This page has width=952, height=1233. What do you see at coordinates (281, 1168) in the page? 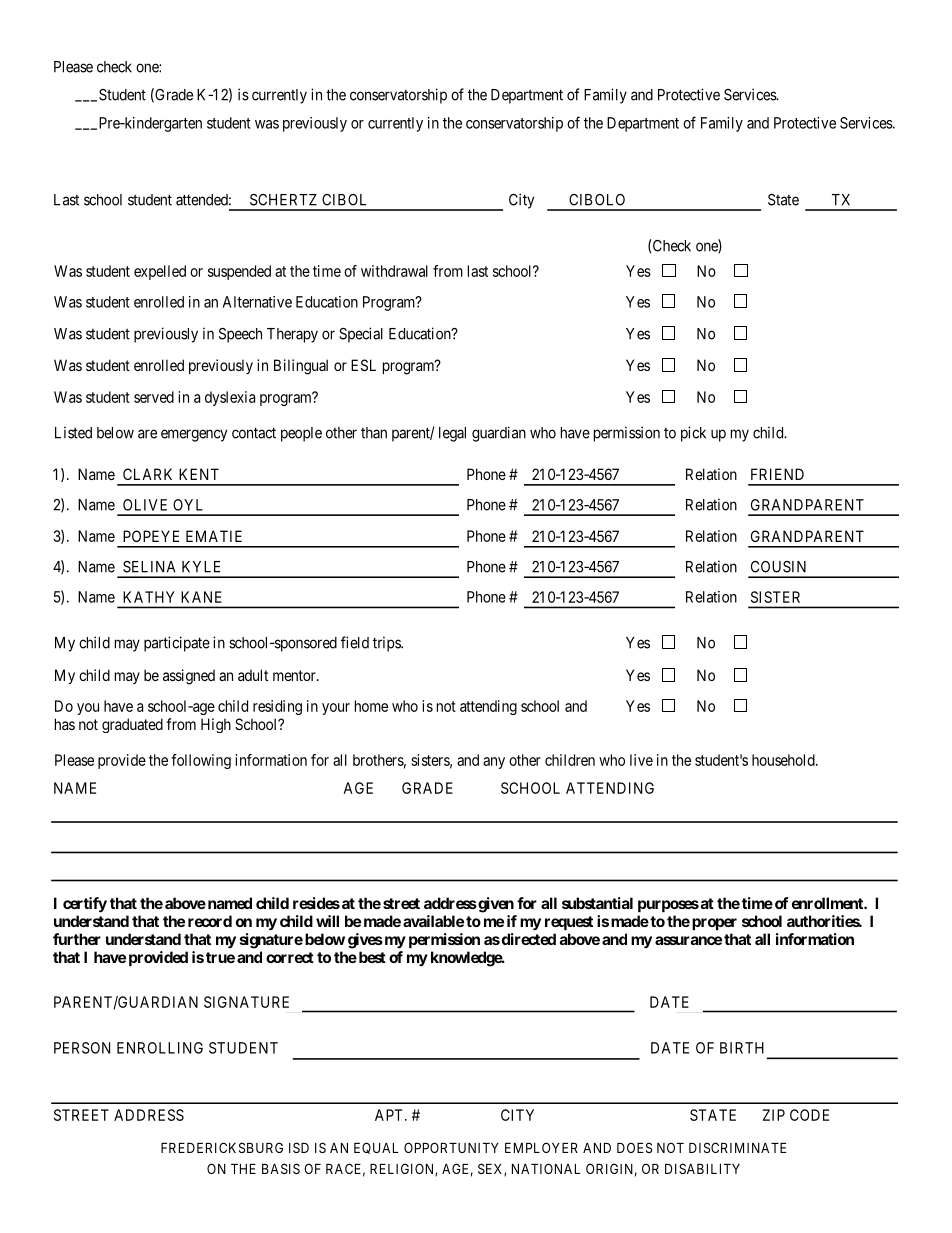
I see `BASIS` at bounding box center [281, 1168].
